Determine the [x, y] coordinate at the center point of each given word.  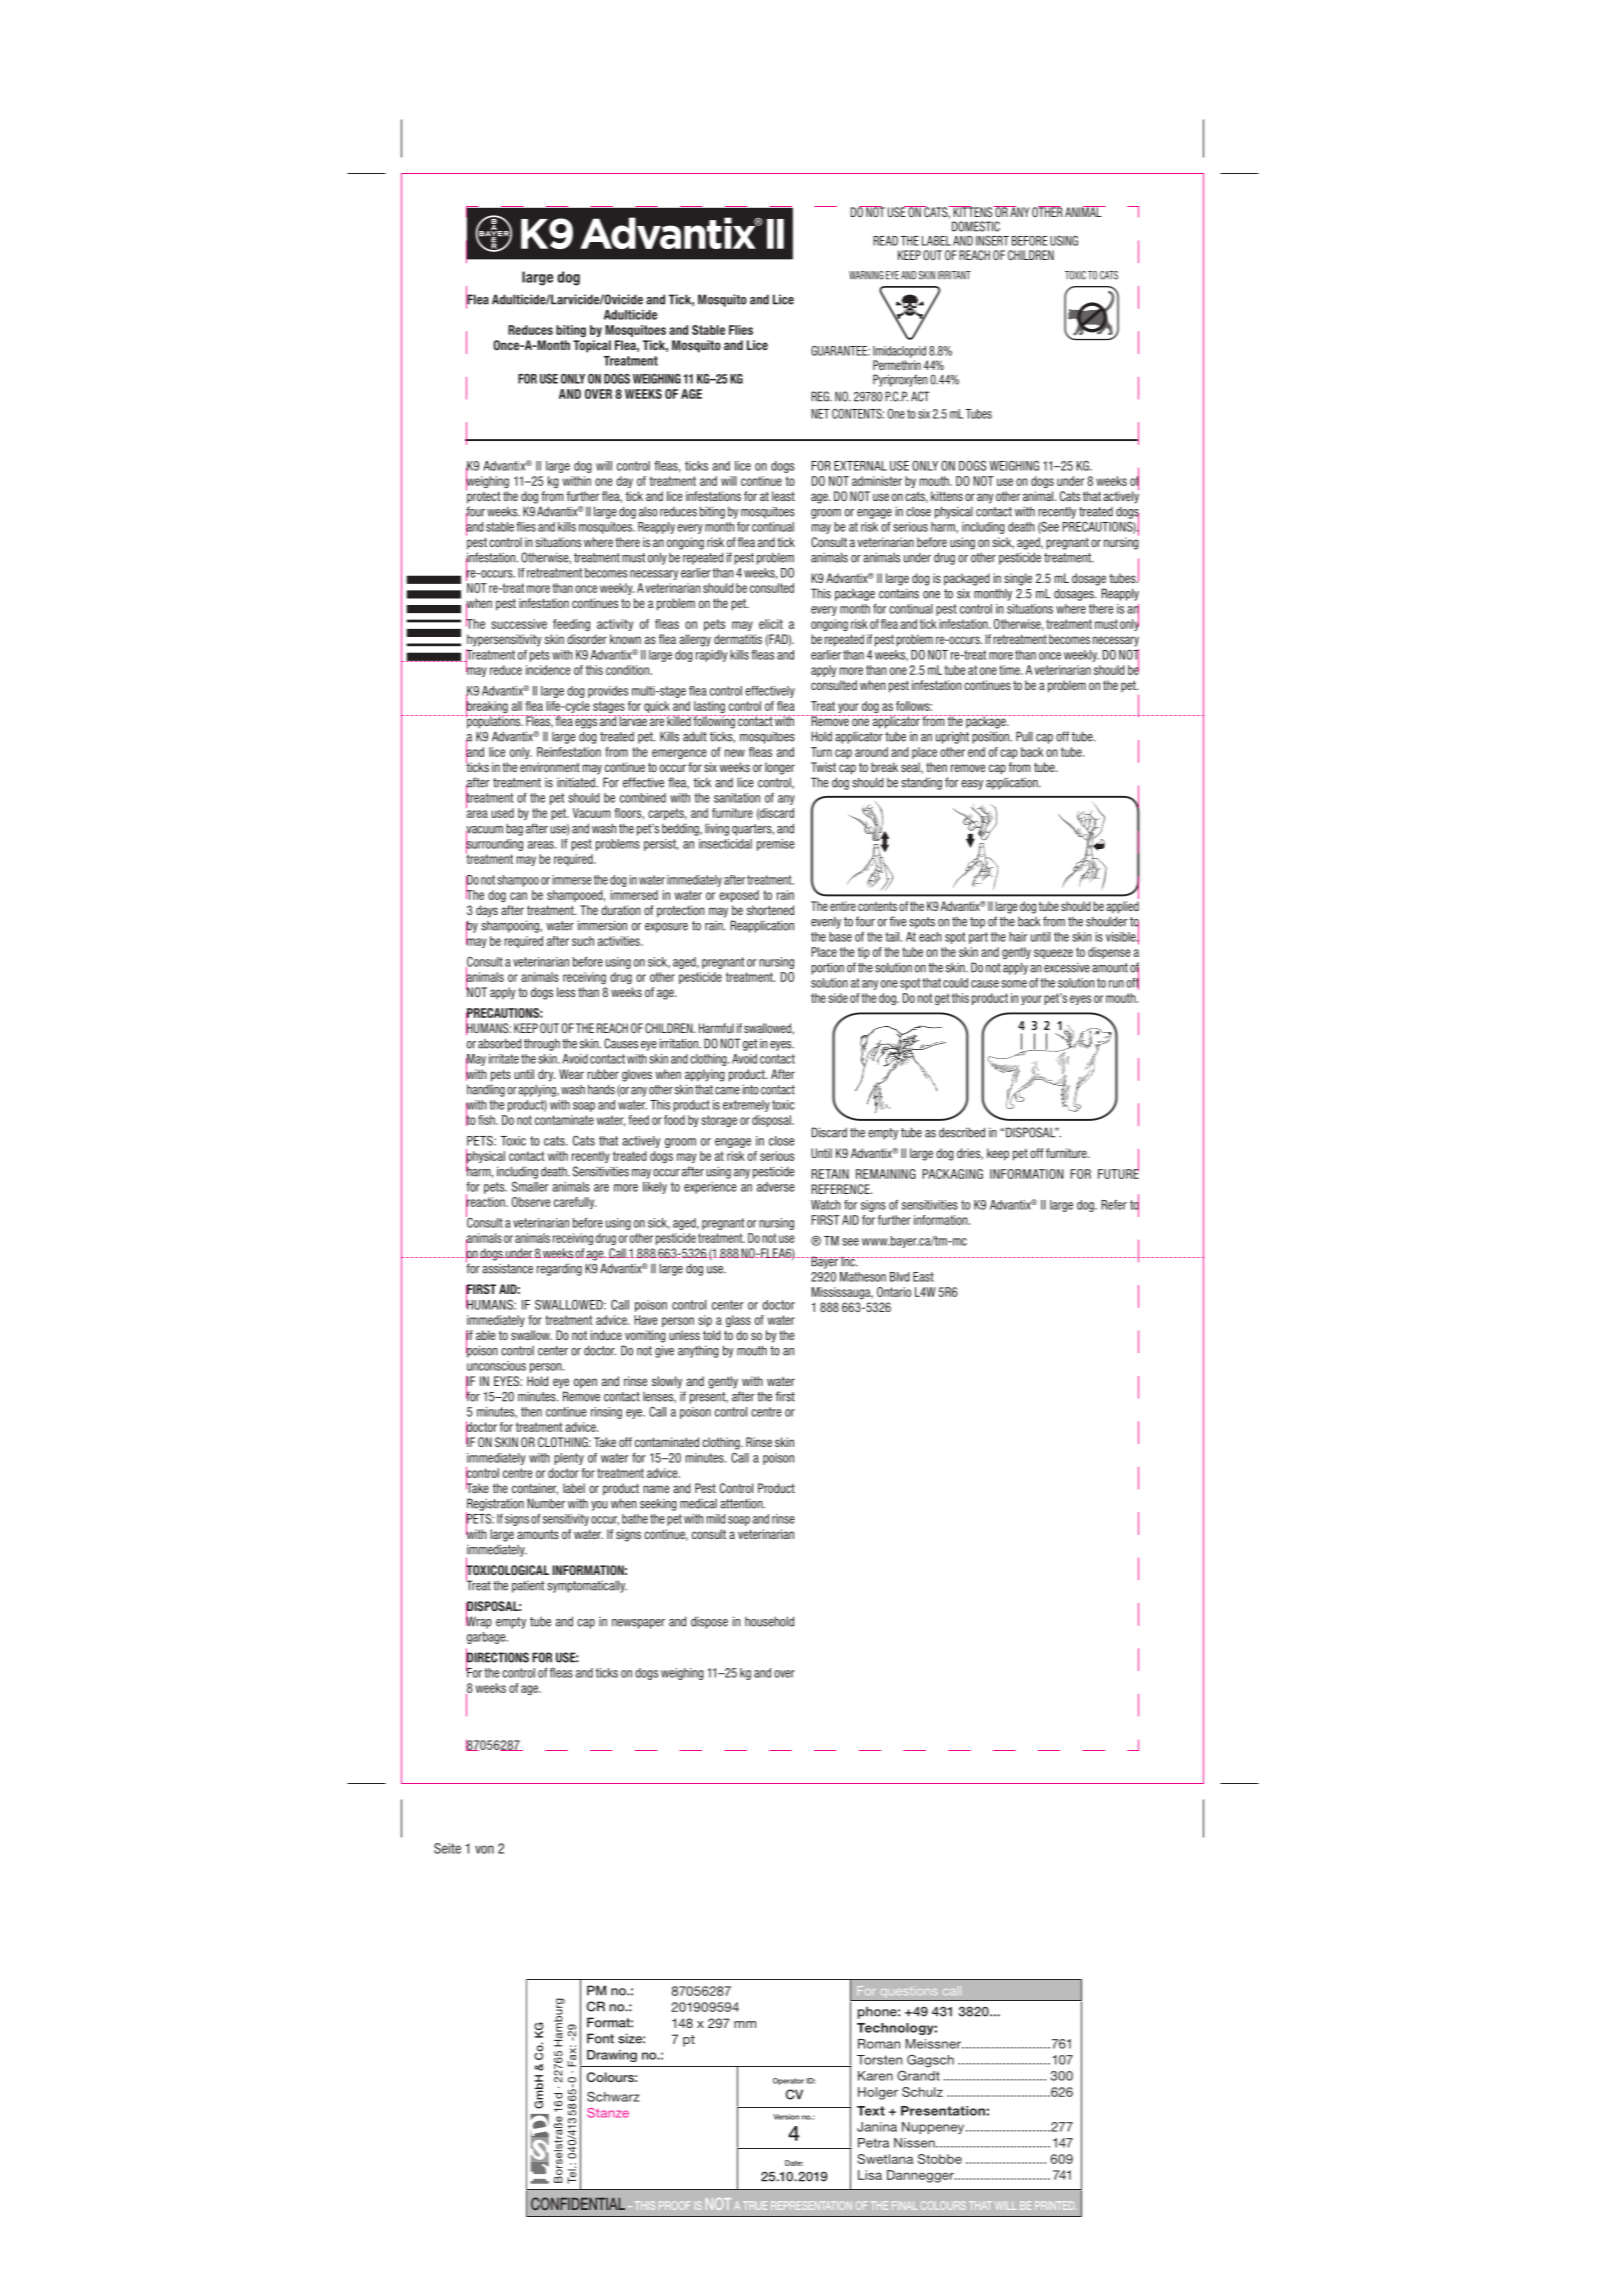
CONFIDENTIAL [578, 2203]
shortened [770, 910]
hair [1018, 937]
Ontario [894, 1292]
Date [794, 2163]
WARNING [866, 275]
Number [546, 1503]
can [518, 896]
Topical [592, 346]
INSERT [992, 241]
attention [742, 1503]
